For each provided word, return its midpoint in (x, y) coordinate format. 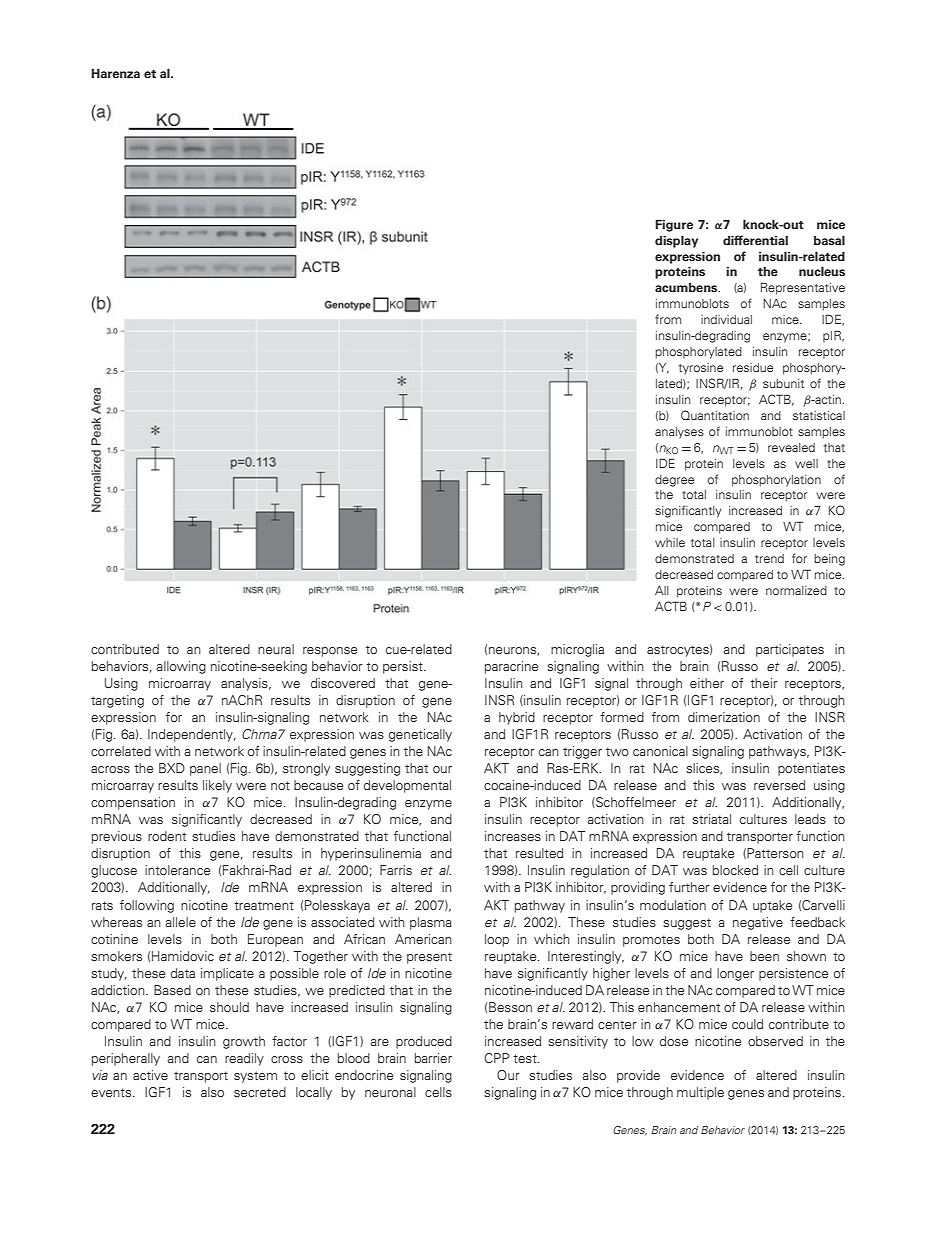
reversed (779, 785)
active (150, 1075)
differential (755, 240)
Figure (674, 225)
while (670, 542)
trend (769, 558)
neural (276, 649)
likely (217, 786)
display (676, 241)
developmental (407, 786)
